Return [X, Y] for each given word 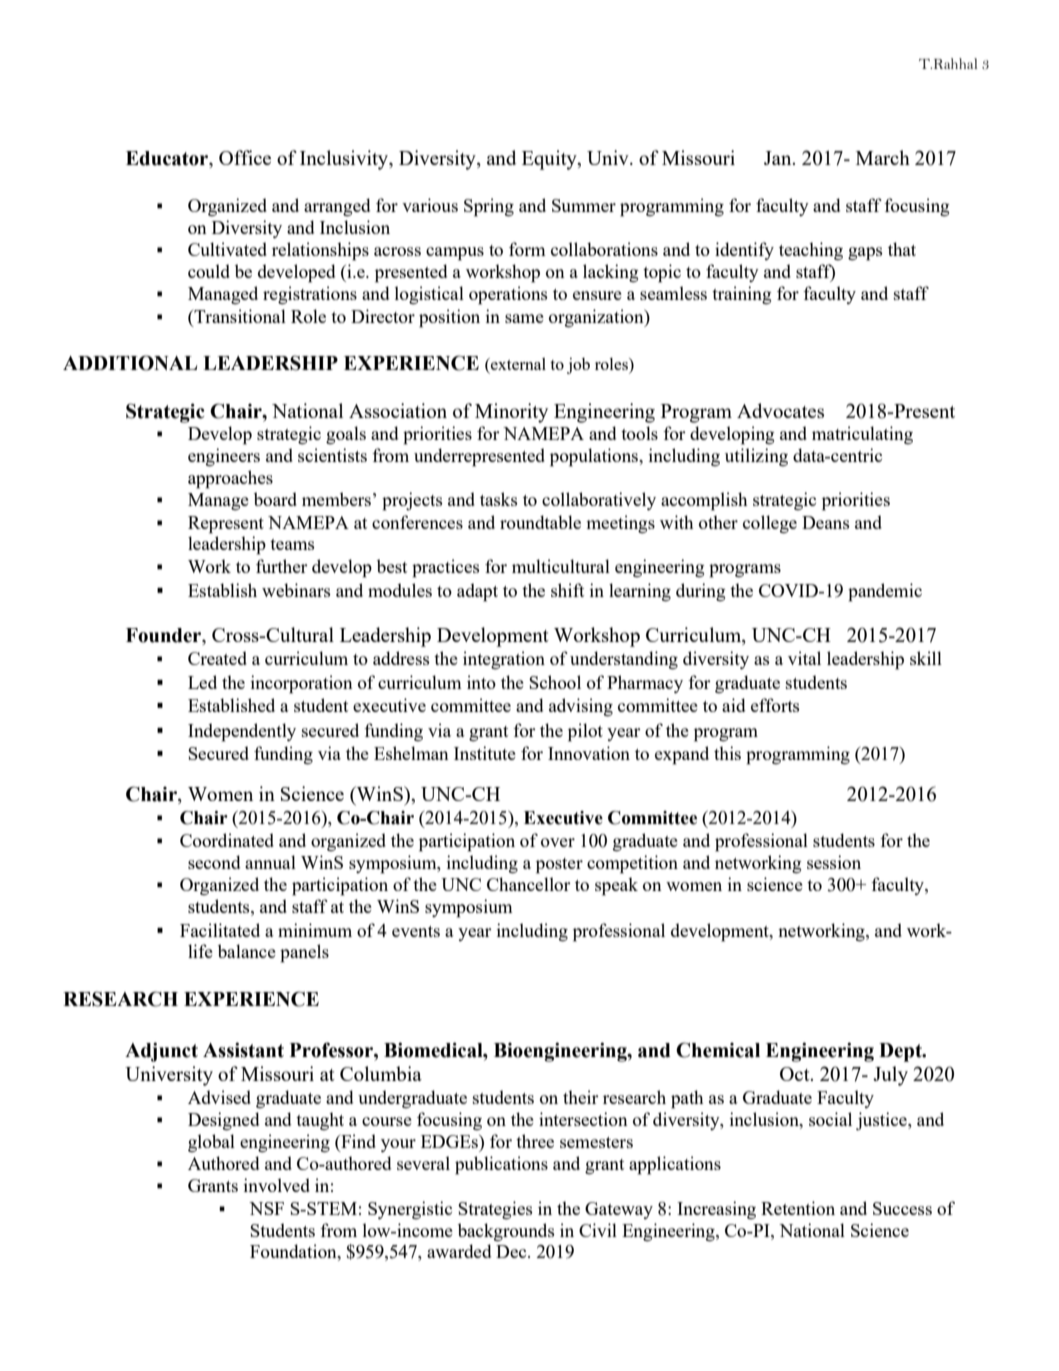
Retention [798, 1208]
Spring [489, 207]
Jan [779, 158]
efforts [775, 705]
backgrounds [506, 1232]
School [555, 682]
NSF [266, 1208]
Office [245, 157]
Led [202, 682]
